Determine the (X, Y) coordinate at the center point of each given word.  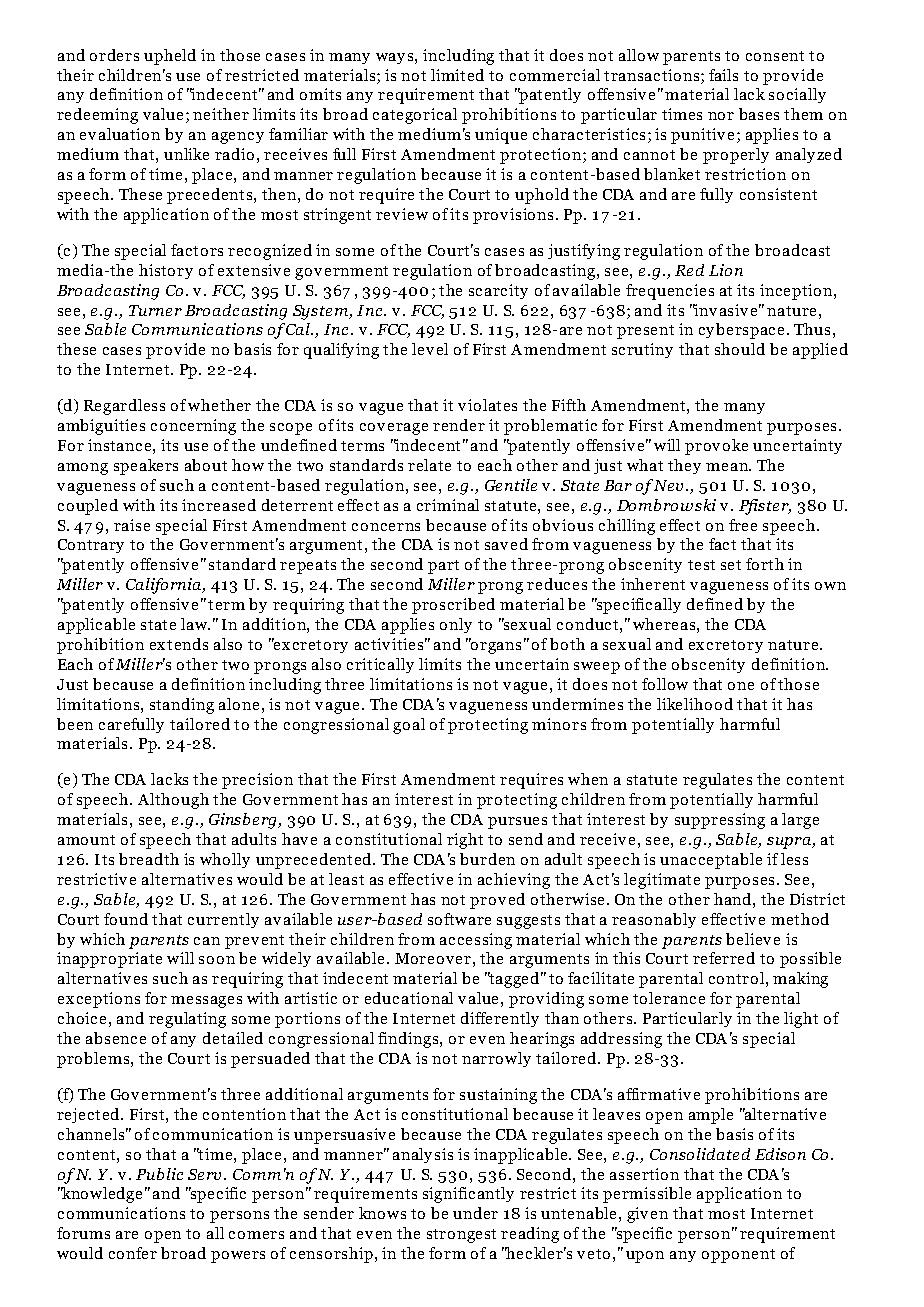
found (126, 919)
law (195, 624)
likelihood (695, 704)
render (459, 425)
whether (219, 405)
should (740, 349)
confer (133, 1253)
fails (723, 75)
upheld (170, 57)
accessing (476, 941)
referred (724, 958)
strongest (461, 1236)
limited (457, 75)
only (456, 625)
